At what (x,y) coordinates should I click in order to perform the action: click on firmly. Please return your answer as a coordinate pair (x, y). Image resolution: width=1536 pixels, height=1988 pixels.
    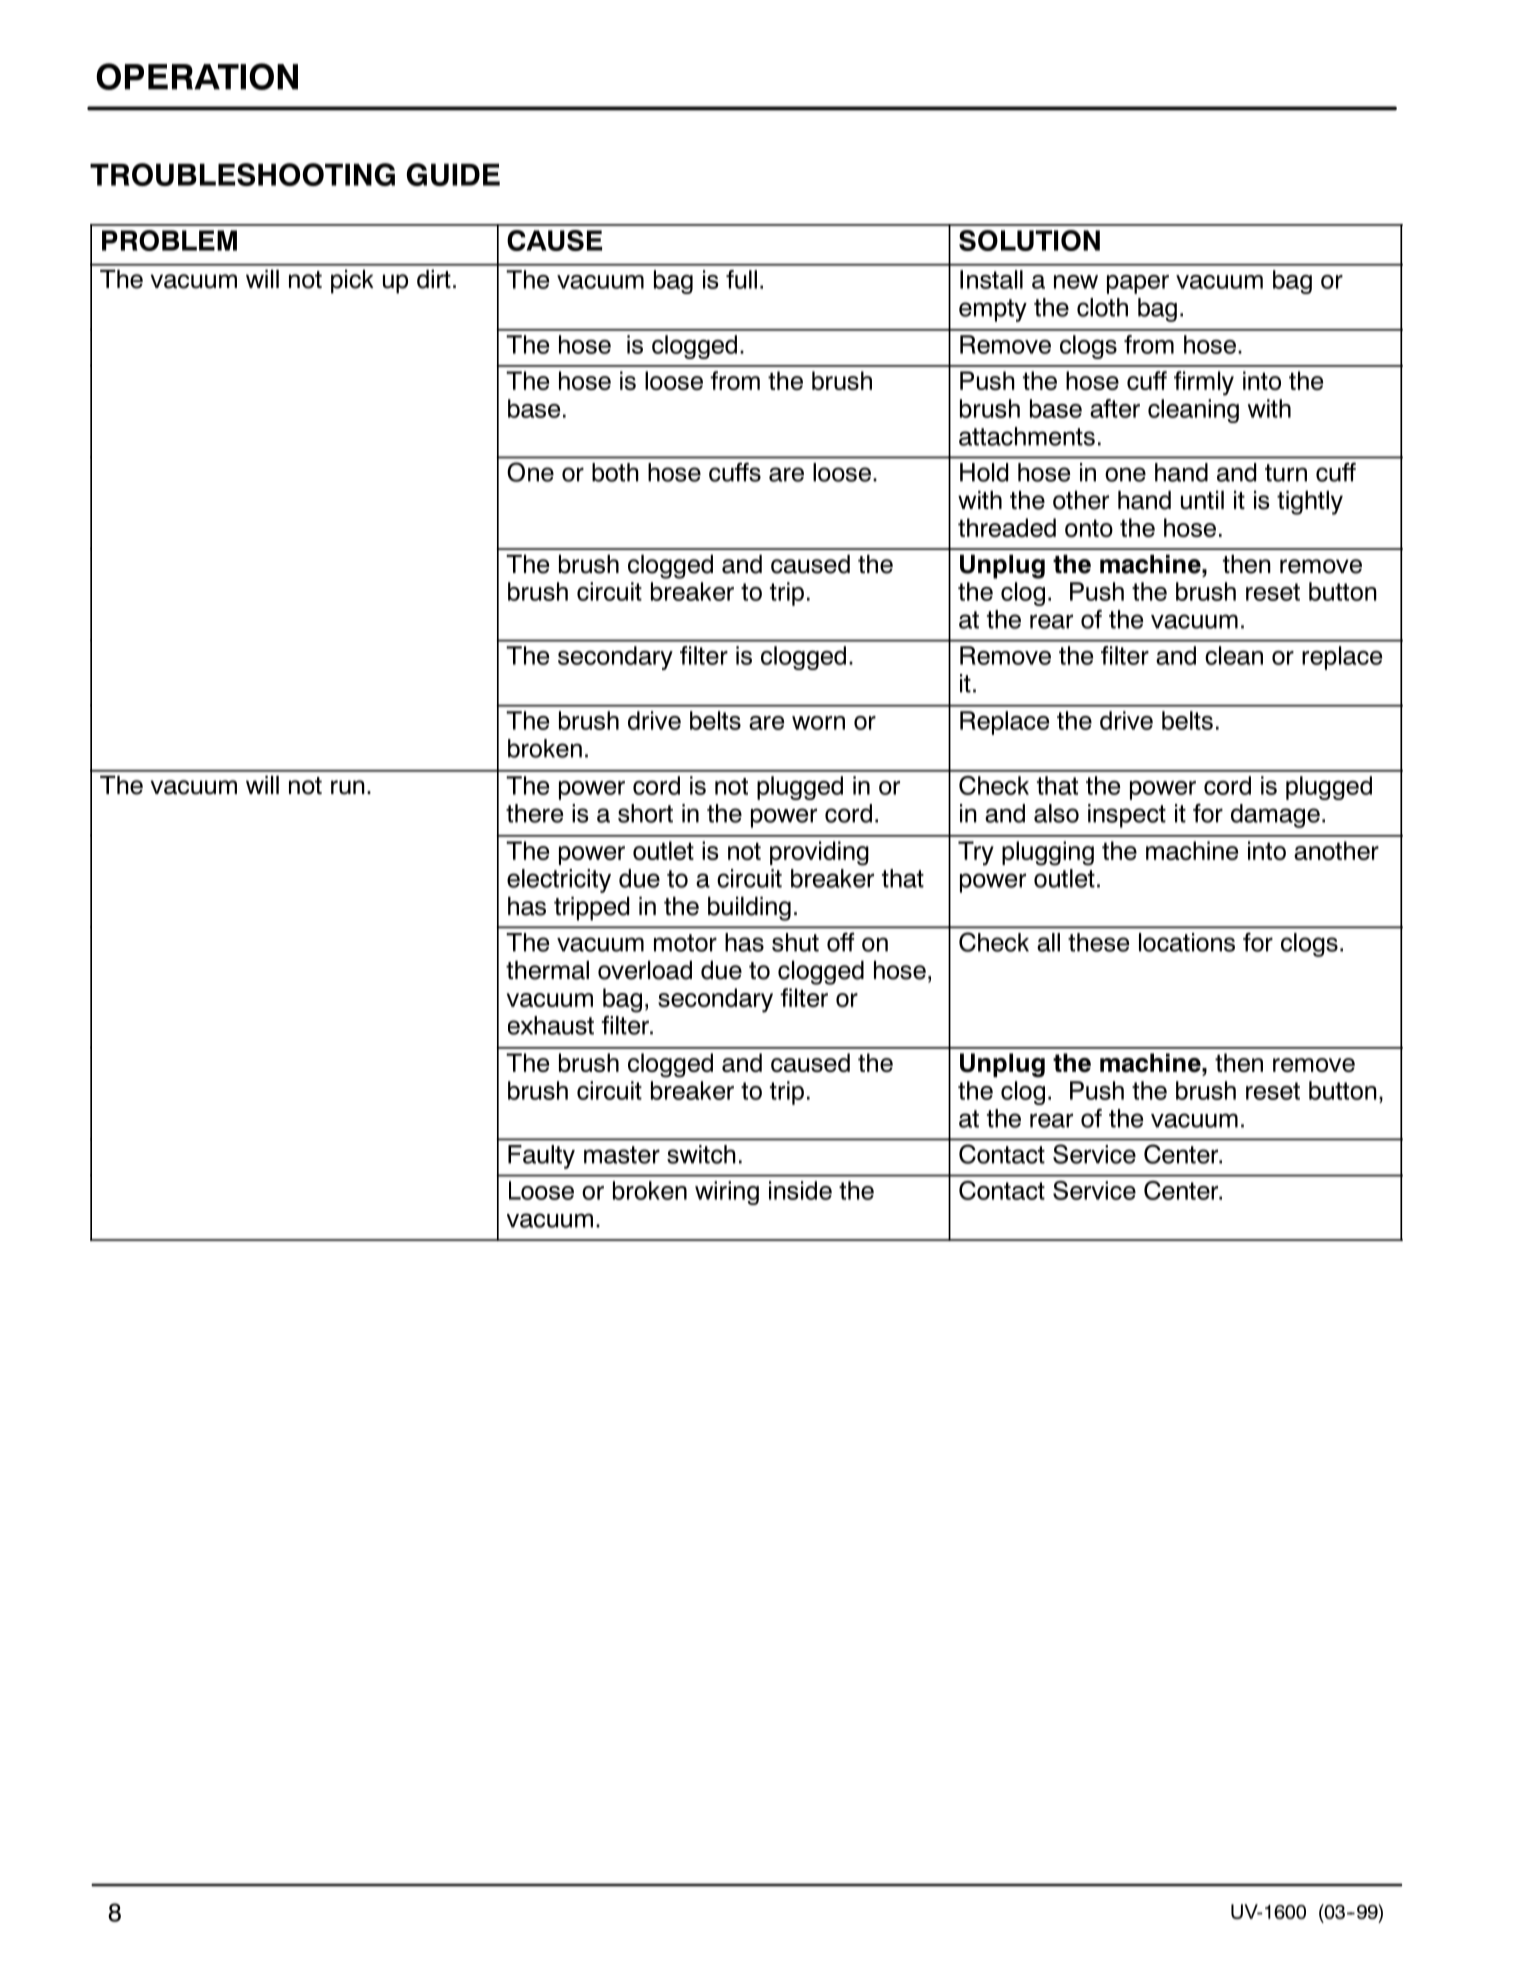
    Looking at the image, I should click on (1204, 383).
